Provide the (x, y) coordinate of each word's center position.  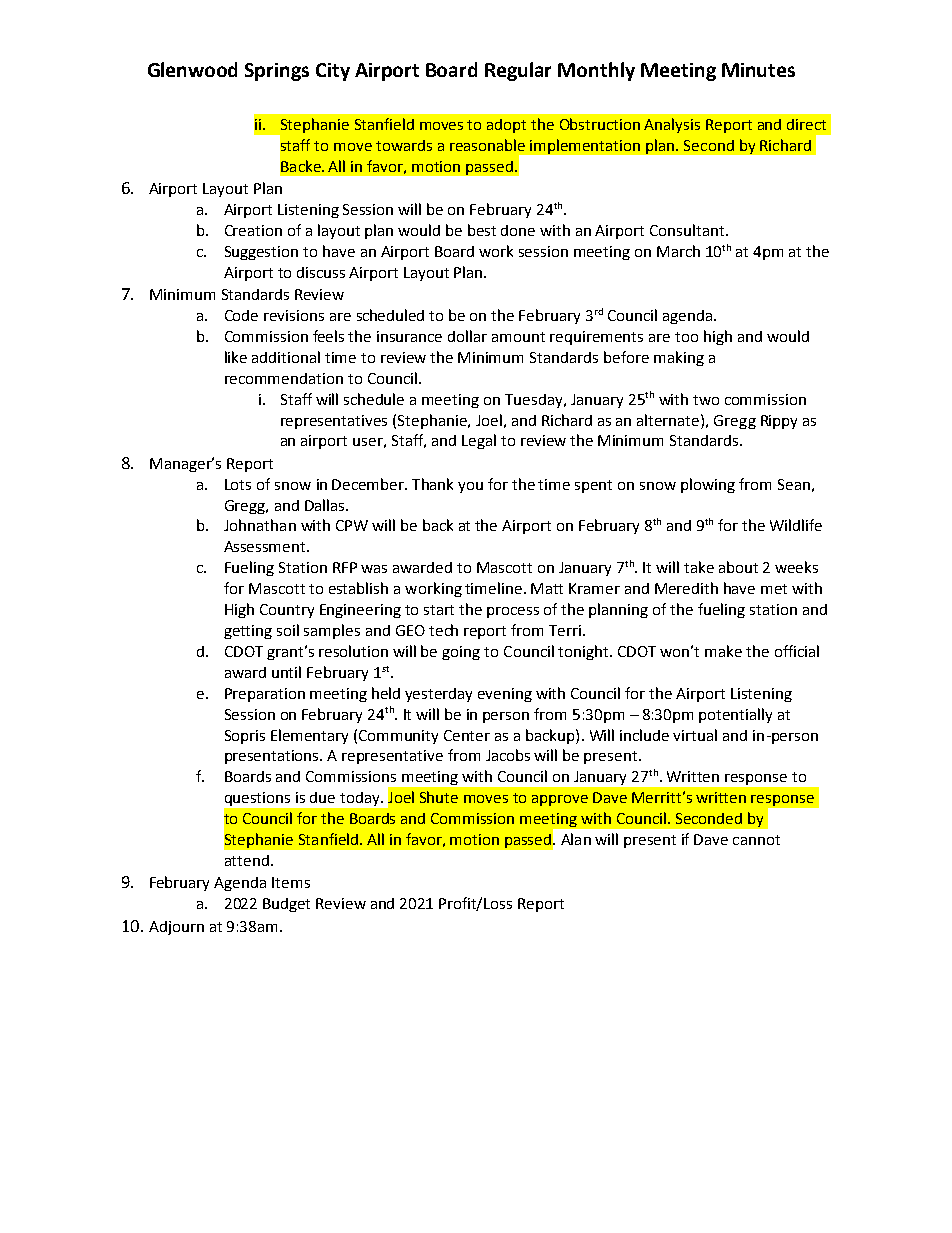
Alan (576, 839)
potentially (735, 715)
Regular (518, 71)
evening (505, 695)
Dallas (326, 505)
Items (291, 882)
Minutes (758, 70)
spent (593, 486)
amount (518, 337)
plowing (708, 485)
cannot (756, 840)
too (686, 337)
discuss (321, 272)
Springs (277, 72)
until (286, 672)
